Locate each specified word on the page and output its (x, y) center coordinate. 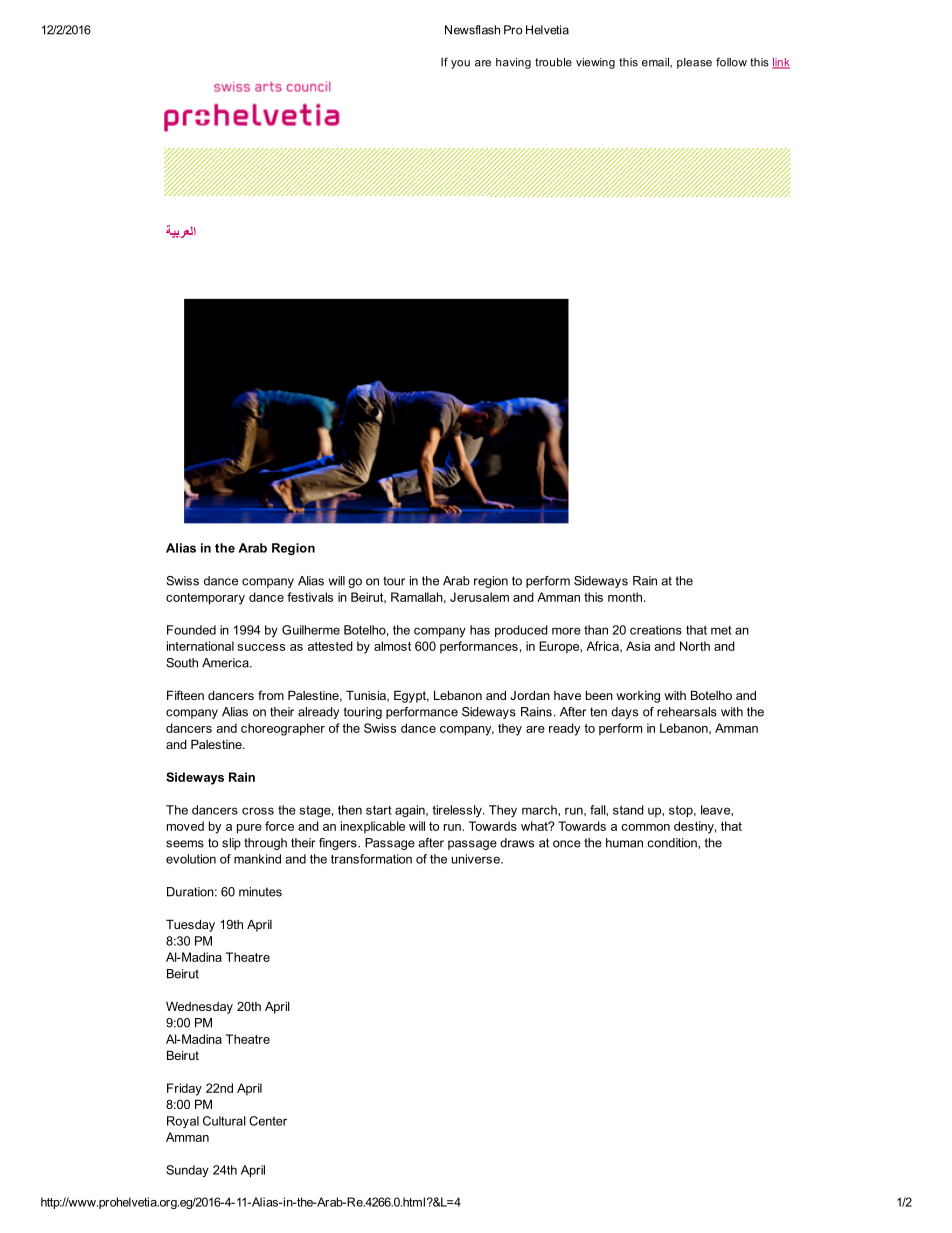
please (694, 63)
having (513, 63)
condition (673, 843)
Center (268, 1121)
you (460, 64)
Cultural (224, 1121)
